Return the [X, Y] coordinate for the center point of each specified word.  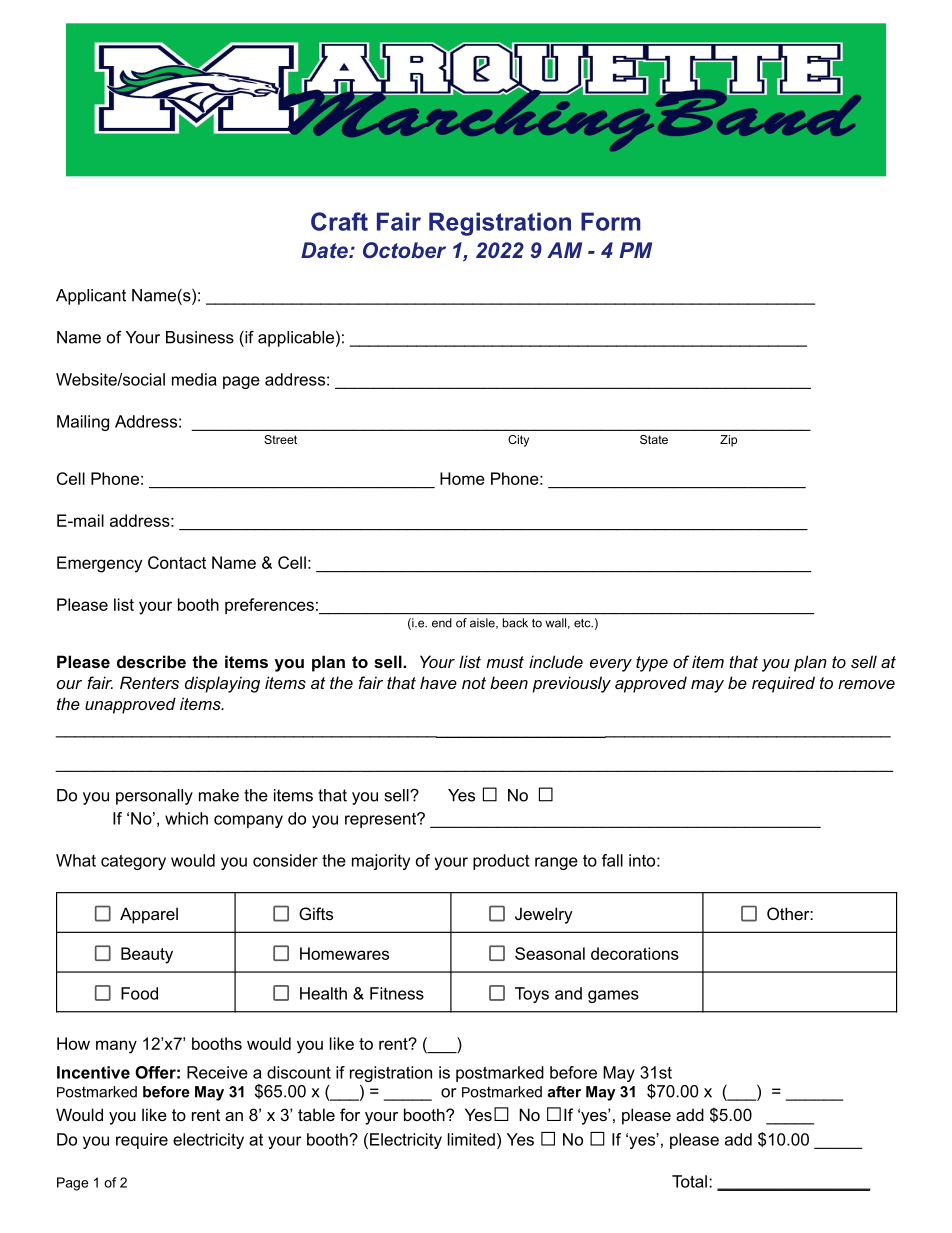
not [474, 683]
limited [471, 1139]
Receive [217, 1072]
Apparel [149, 915]
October [404, 250]
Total [689, 1181]
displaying [222, 684]
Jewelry [544, 915]
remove [866, 684]
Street [280, 439]
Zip [728, 441]
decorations [635, 953]
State [654, 439]
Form [611, 221]
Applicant [91, 297]
